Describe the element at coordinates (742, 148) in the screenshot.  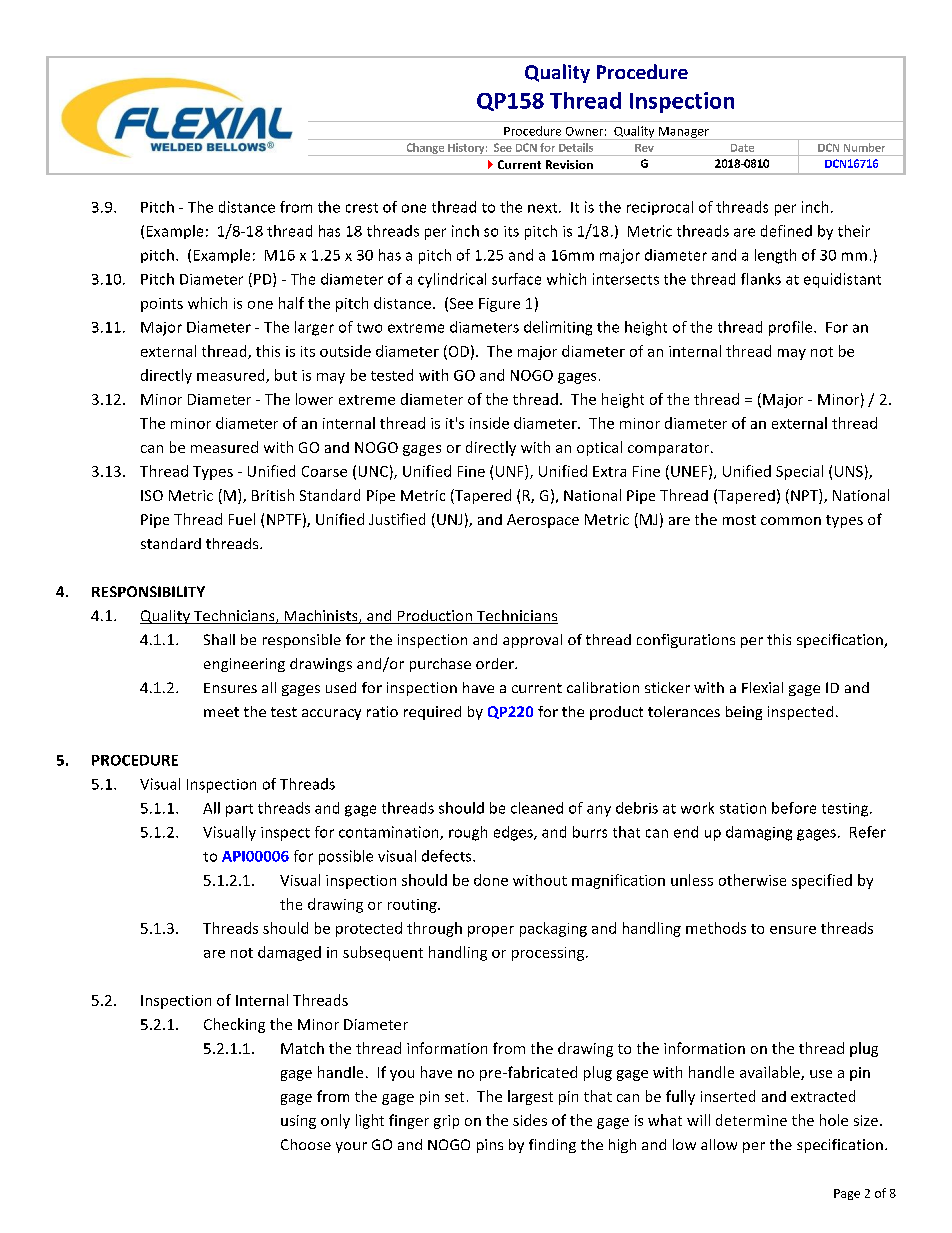
I see `Date` at that location.
